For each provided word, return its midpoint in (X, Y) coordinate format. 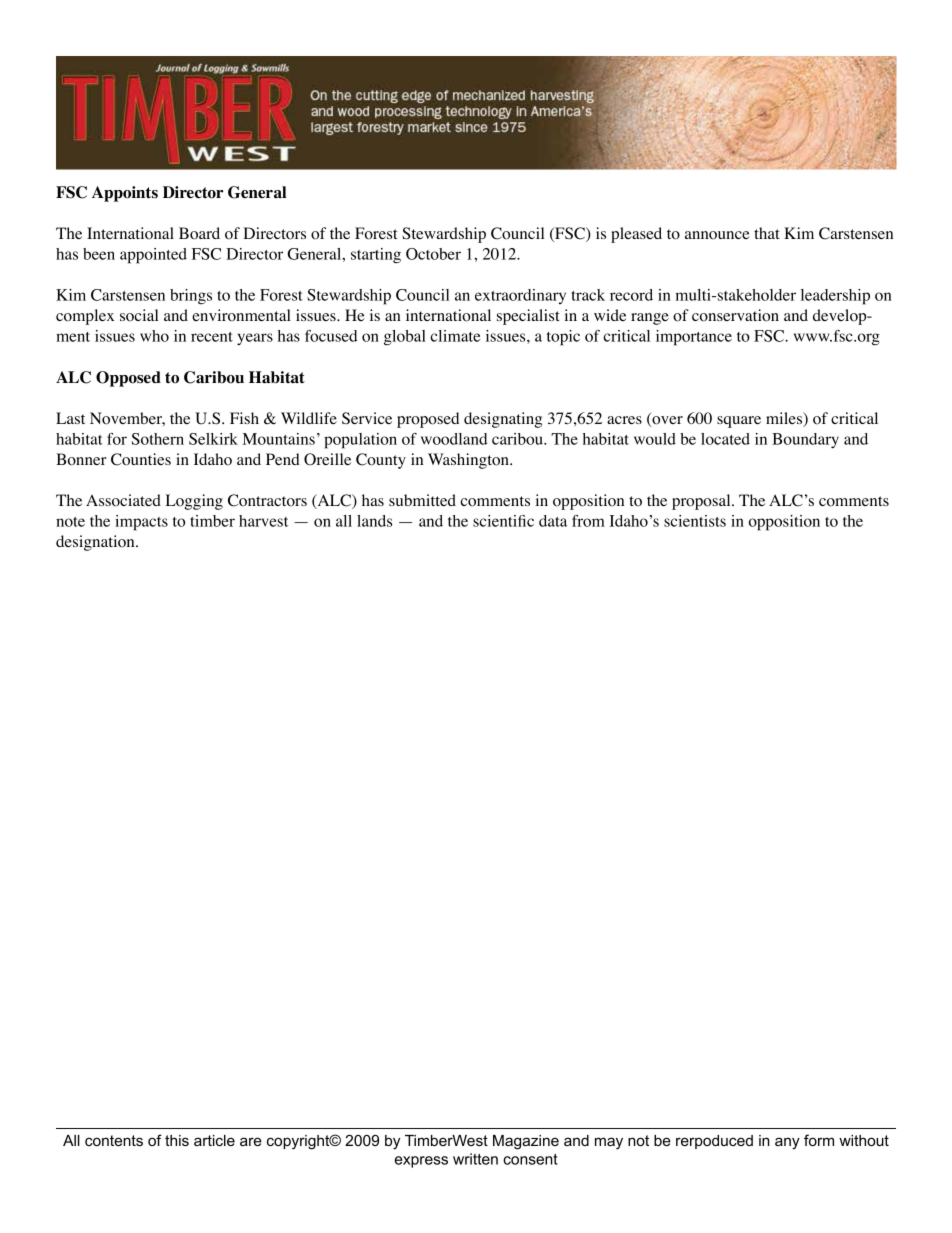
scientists (695, 521)
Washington (469, 461)
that (767, 233)
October (433, 254)
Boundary (805, 441)
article (214, 1140)
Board (199, 233)
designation (96, 543)
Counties (141, 459)
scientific (503, 521)
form (819, 1140)
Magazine (526, 1142)
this (177, 1140)
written (475, 1159)
